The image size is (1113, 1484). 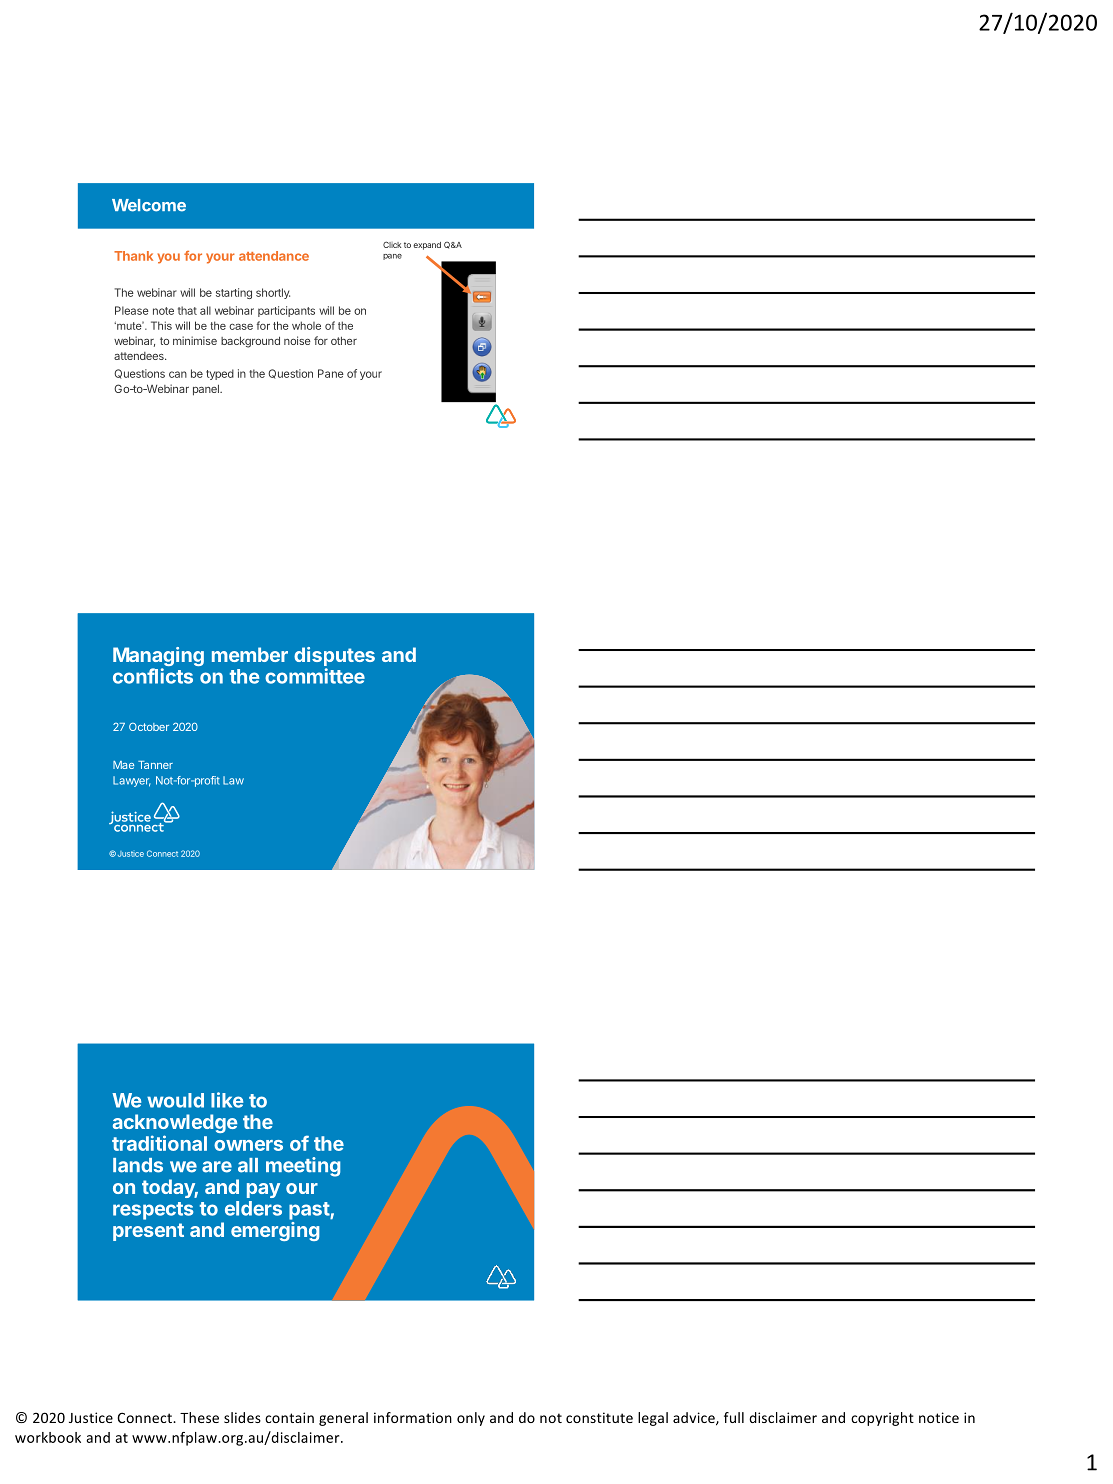 I want to click on These, so click(x=199, y=1417).
